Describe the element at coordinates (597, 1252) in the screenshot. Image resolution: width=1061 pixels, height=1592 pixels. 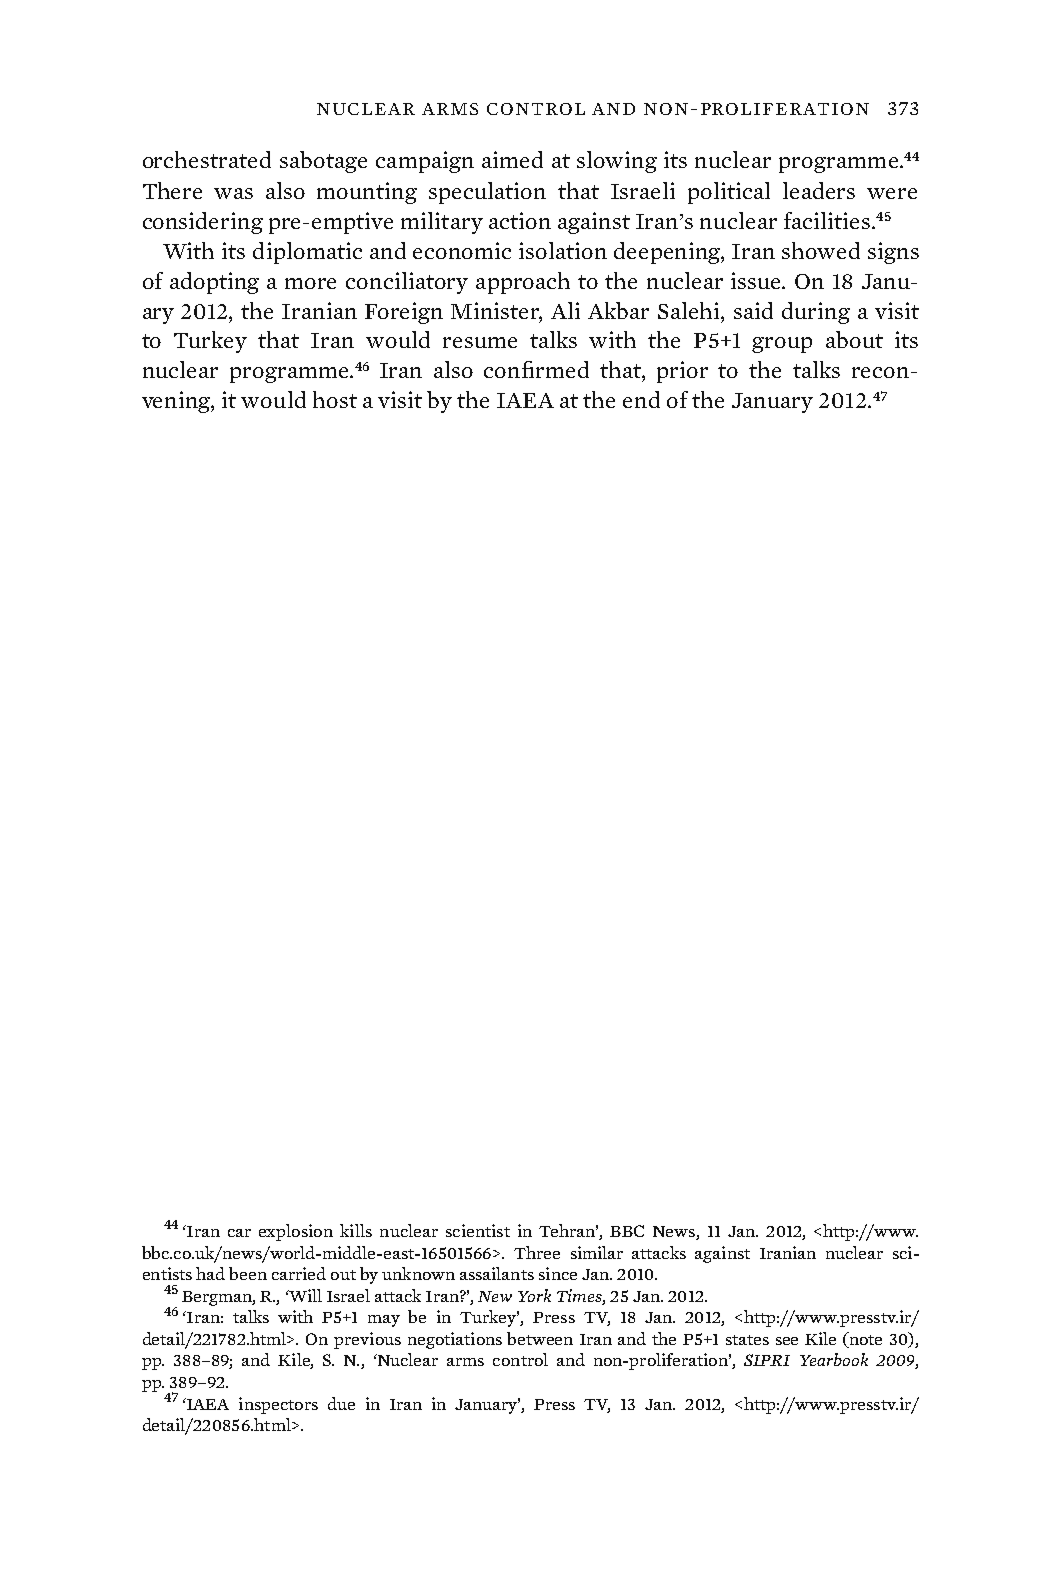
I see `similar` at that location.
